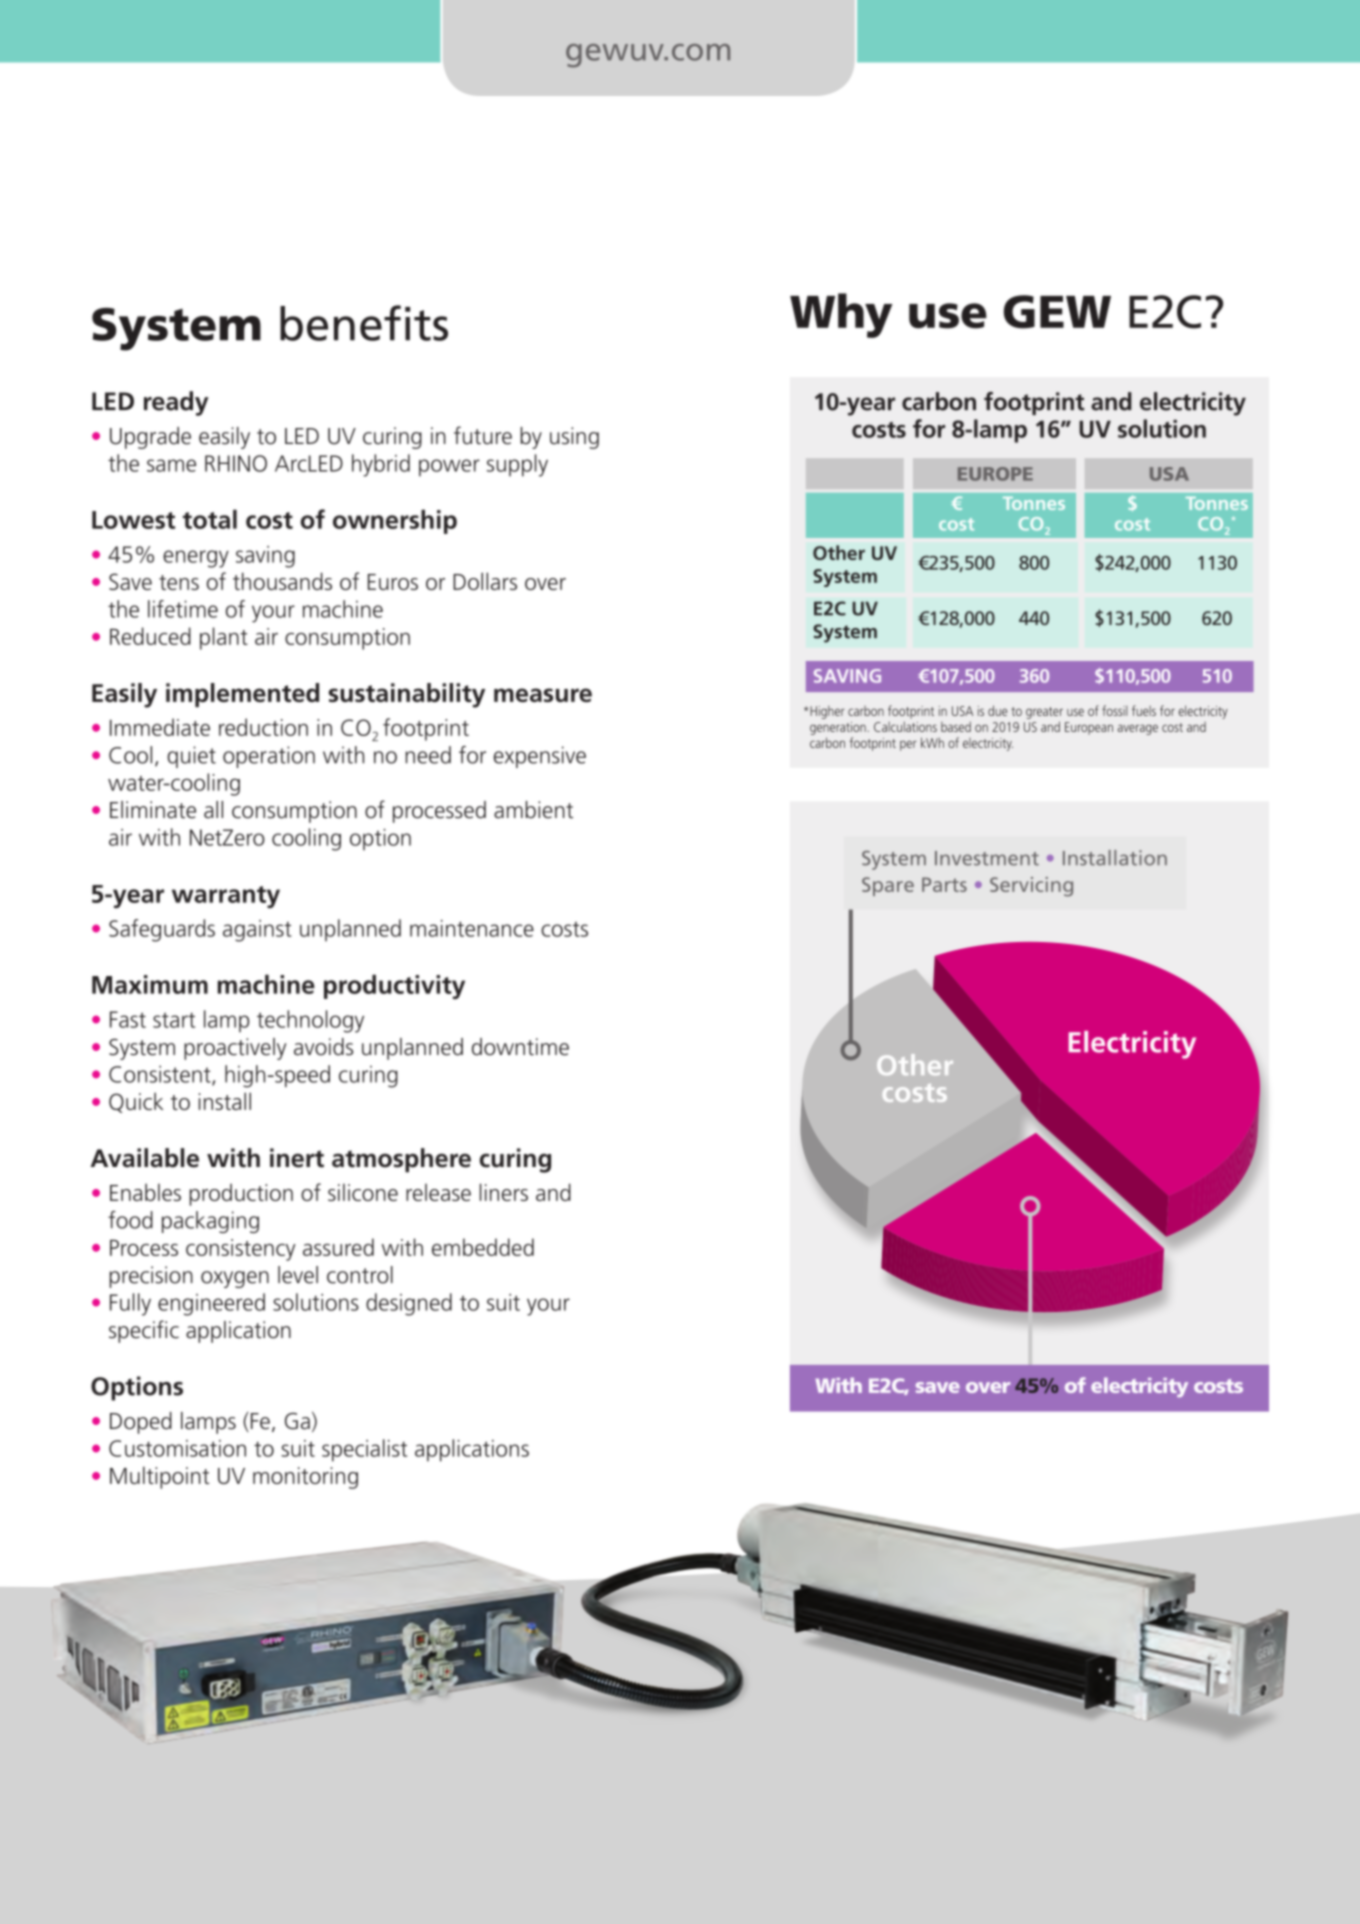 The width and height of the document is (1360, 1924). Describe the element at coordinates (269, 757) in the document. I see `operation` at that location.
